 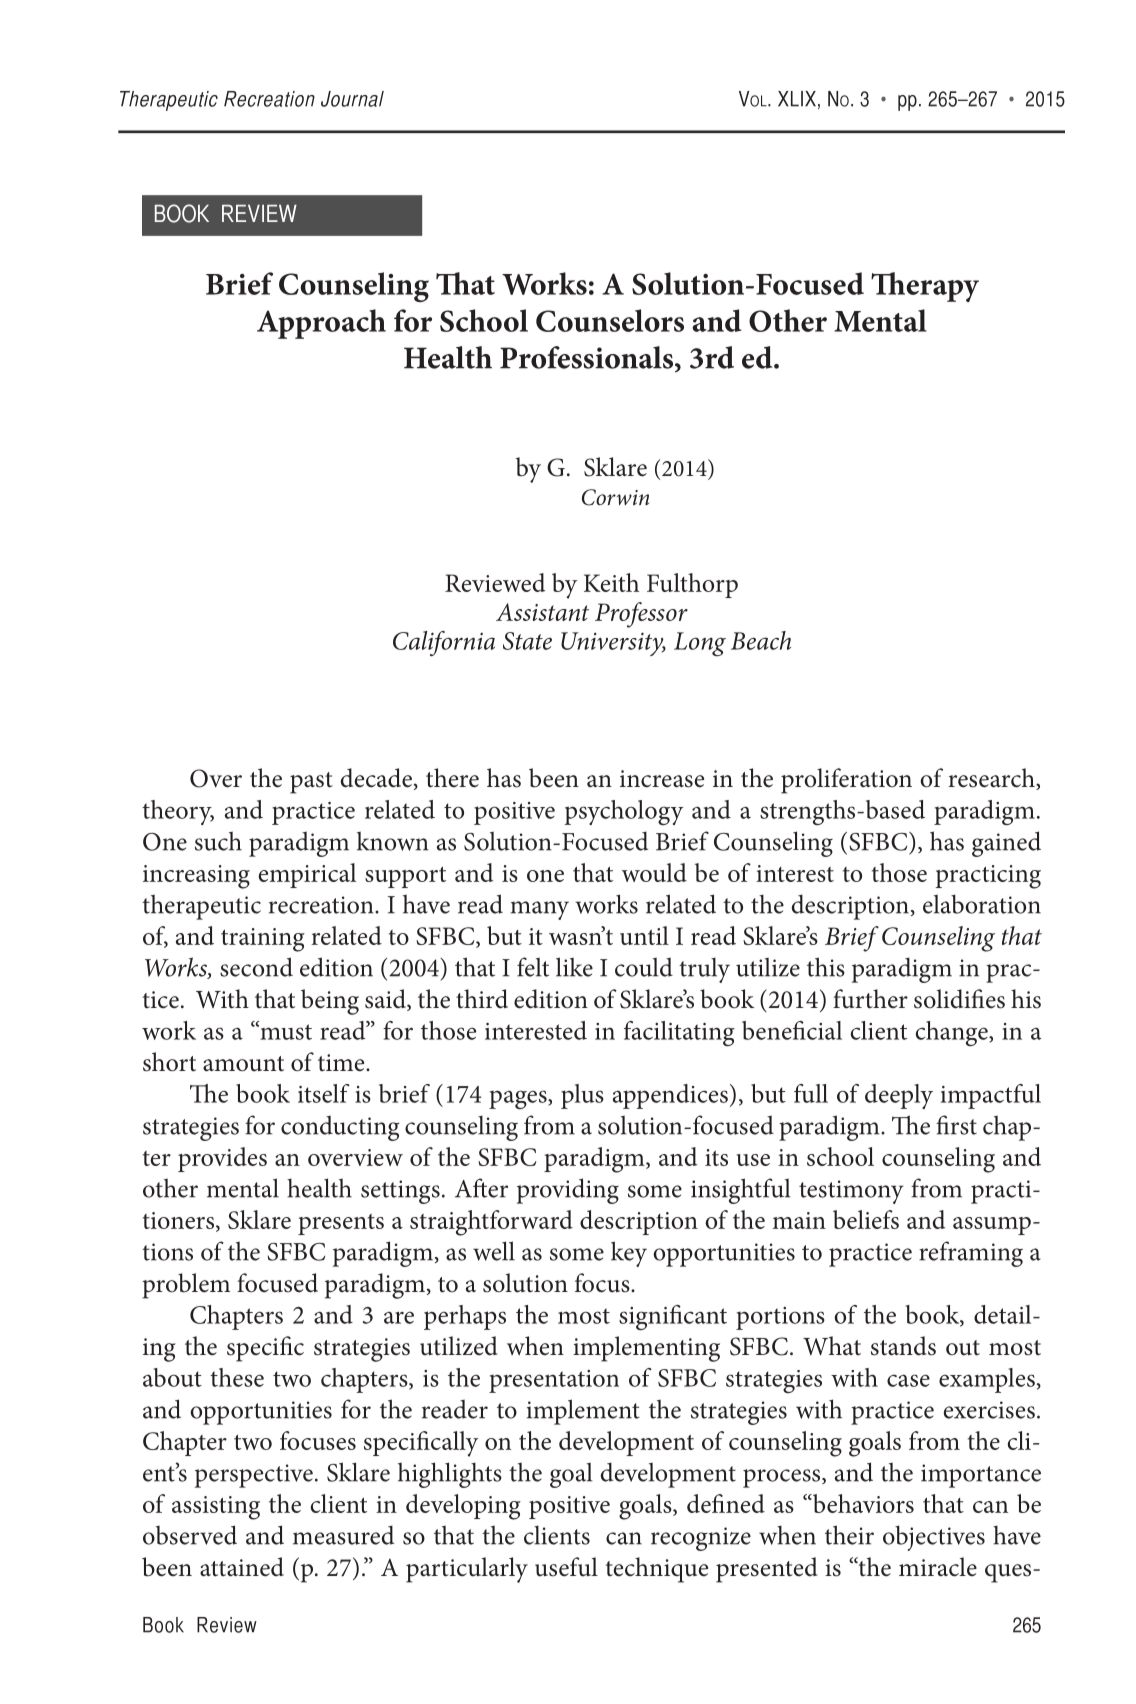 What do you see at coordinates (186, 1286) in the document?
I see `problem` at bounding box center [186, 1286].
